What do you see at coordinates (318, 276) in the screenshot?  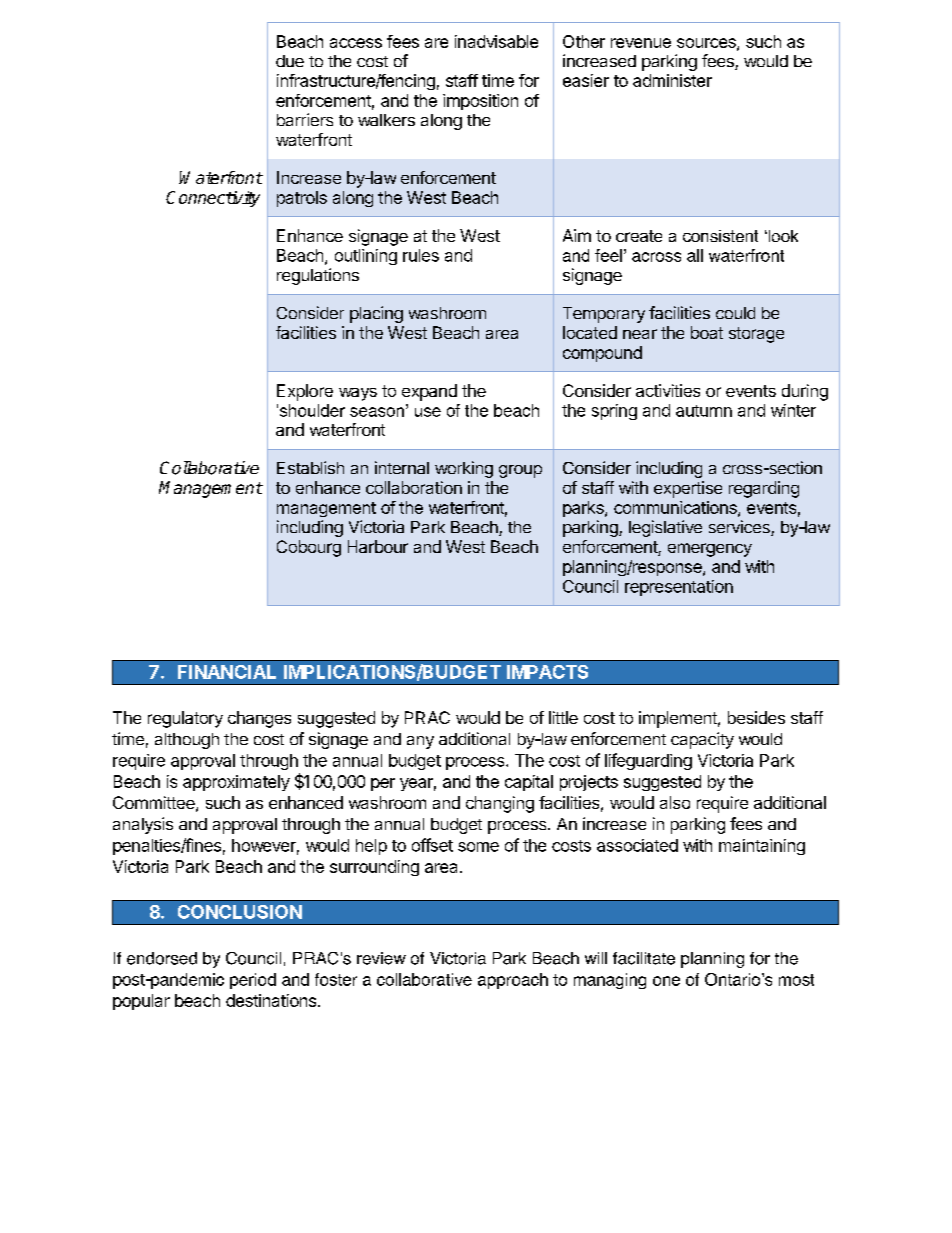 I see `regulations` at bounding box center [318, 276].
